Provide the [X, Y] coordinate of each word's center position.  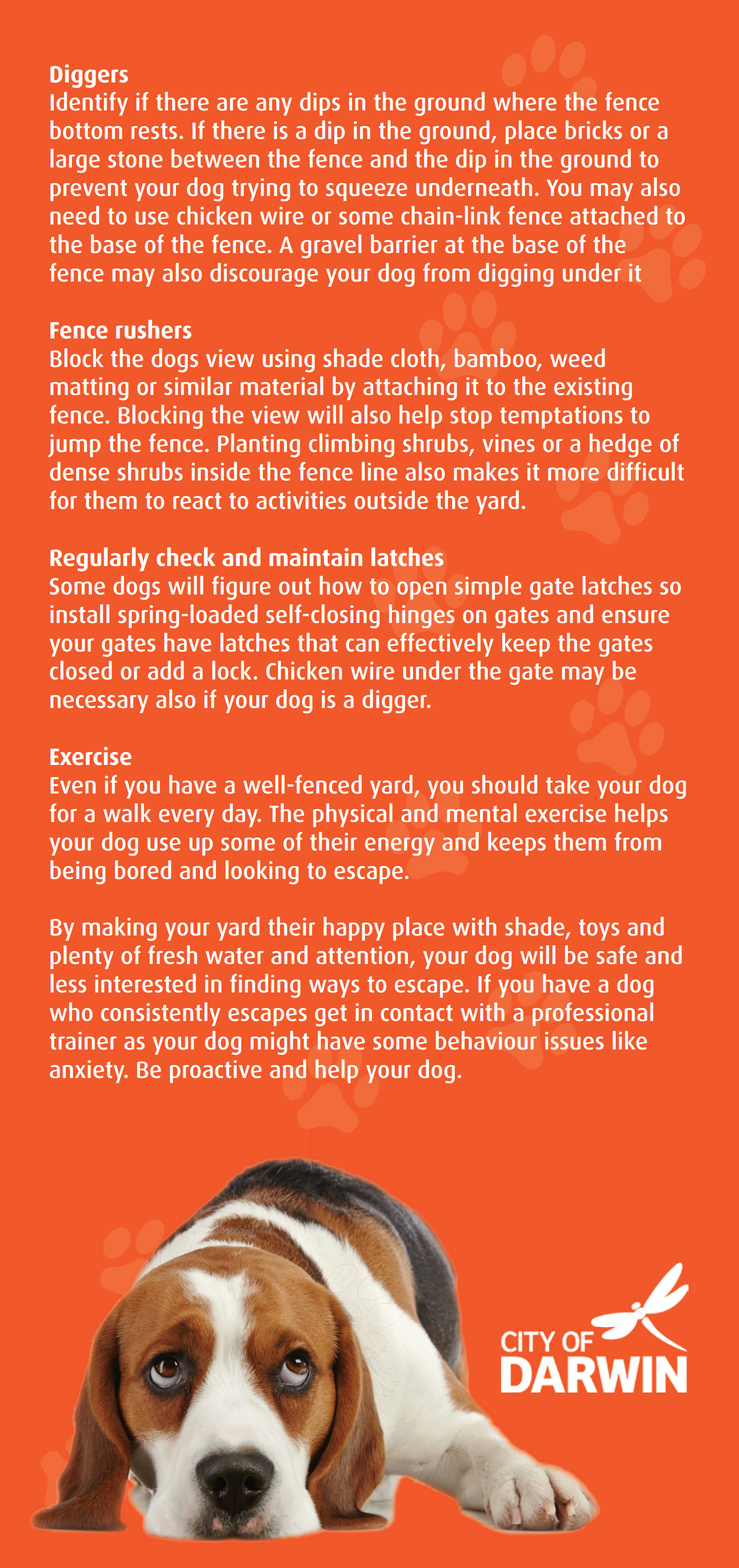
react [197, 501]
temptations [561, 417]
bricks [593, 129]
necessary [99, 704]
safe [616, 954]
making [119, 929]
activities [301, 500]
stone [135, 159]
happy [354, 929]
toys [599, 930]
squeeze [366, 192]
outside [391, 499]
